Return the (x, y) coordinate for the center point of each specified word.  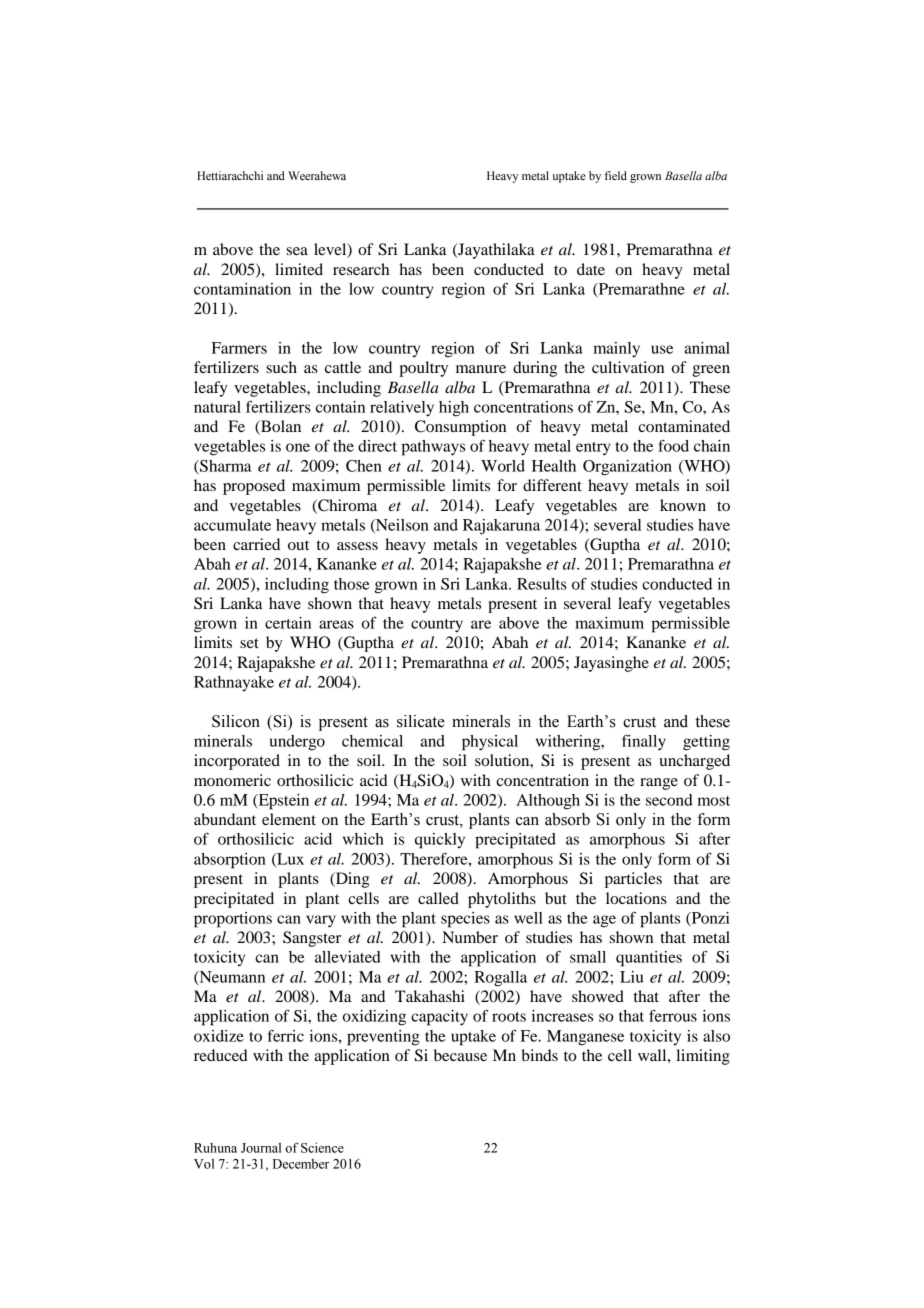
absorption (230, 861)
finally (644, 742)
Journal (261, 1148)
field (616, 175)
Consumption (460, 428)
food (673, 446)
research (361, 269)
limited (299, 269)
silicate (421, 721)
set (249, 643)
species (465, 920)
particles (633, 880)
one (298, 447)
